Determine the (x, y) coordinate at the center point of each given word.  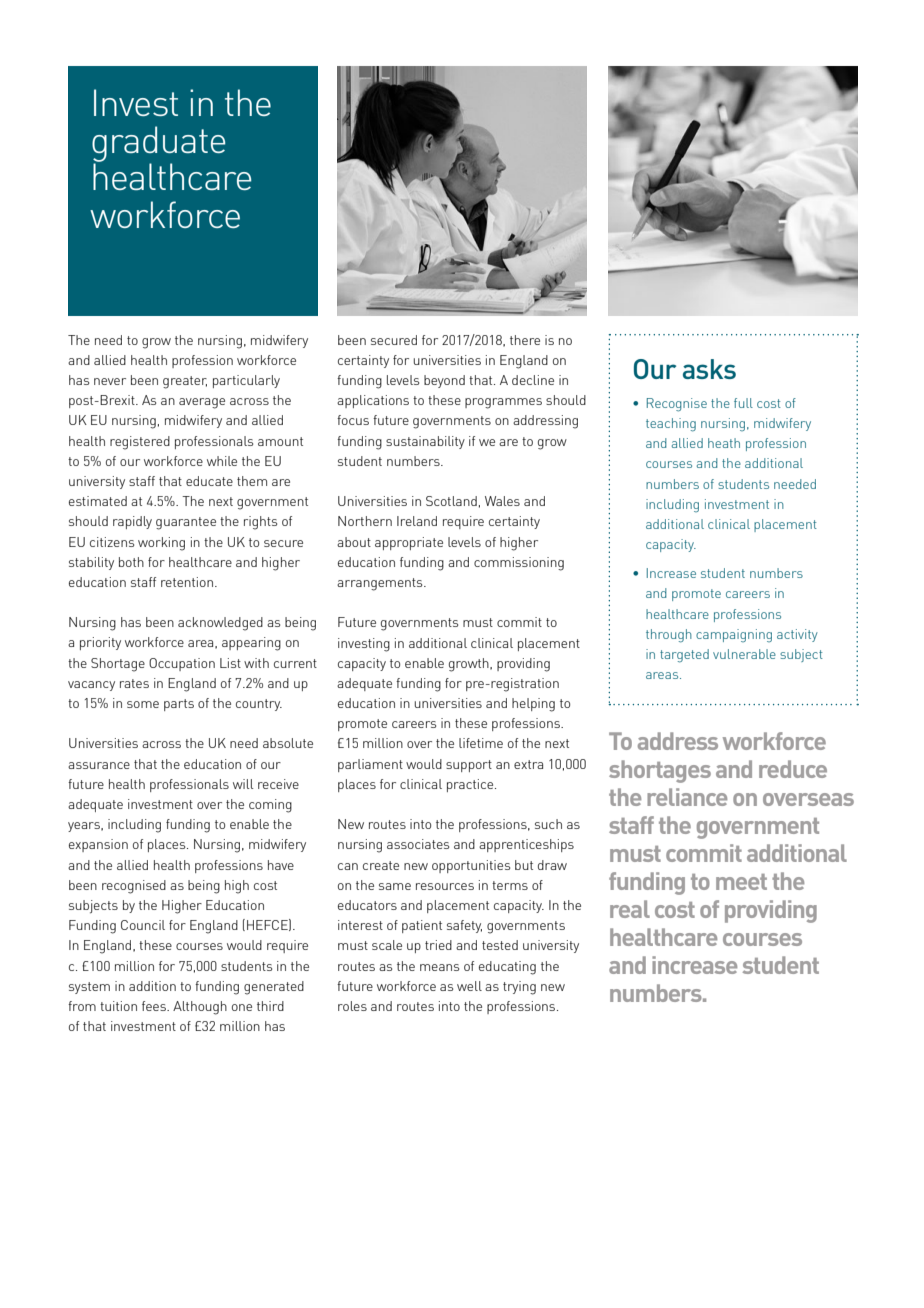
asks (709, 369)
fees (155, 1006)
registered (140, 443)
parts (179, 705)
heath (724, 443)
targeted (684, 656)
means (439, 967)
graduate (159, 145)
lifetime (481, 743)
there (525, 340)
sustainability (425, 442)
